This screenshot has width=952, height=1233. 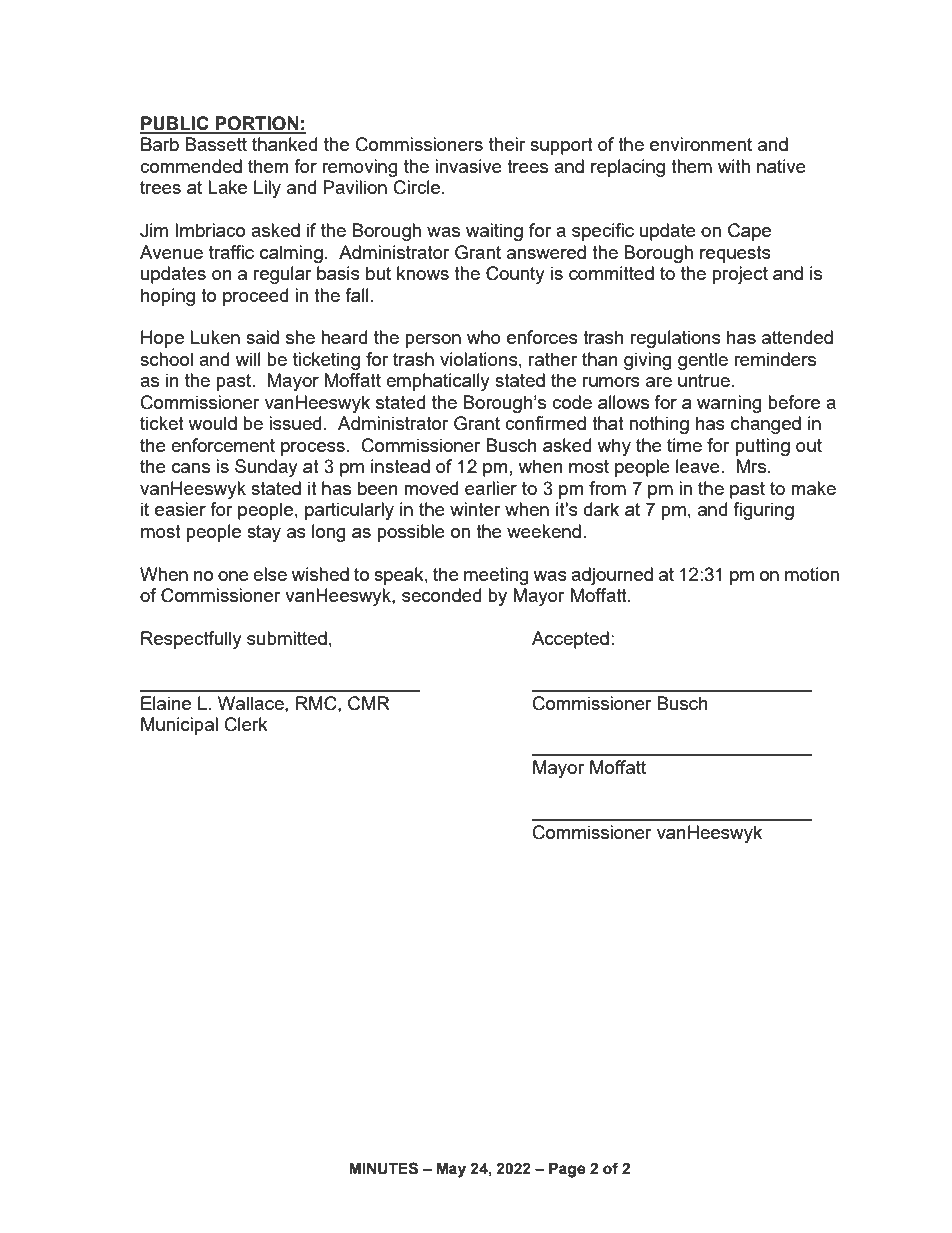 I want to click on Lake, so click(x=227, y=187).
